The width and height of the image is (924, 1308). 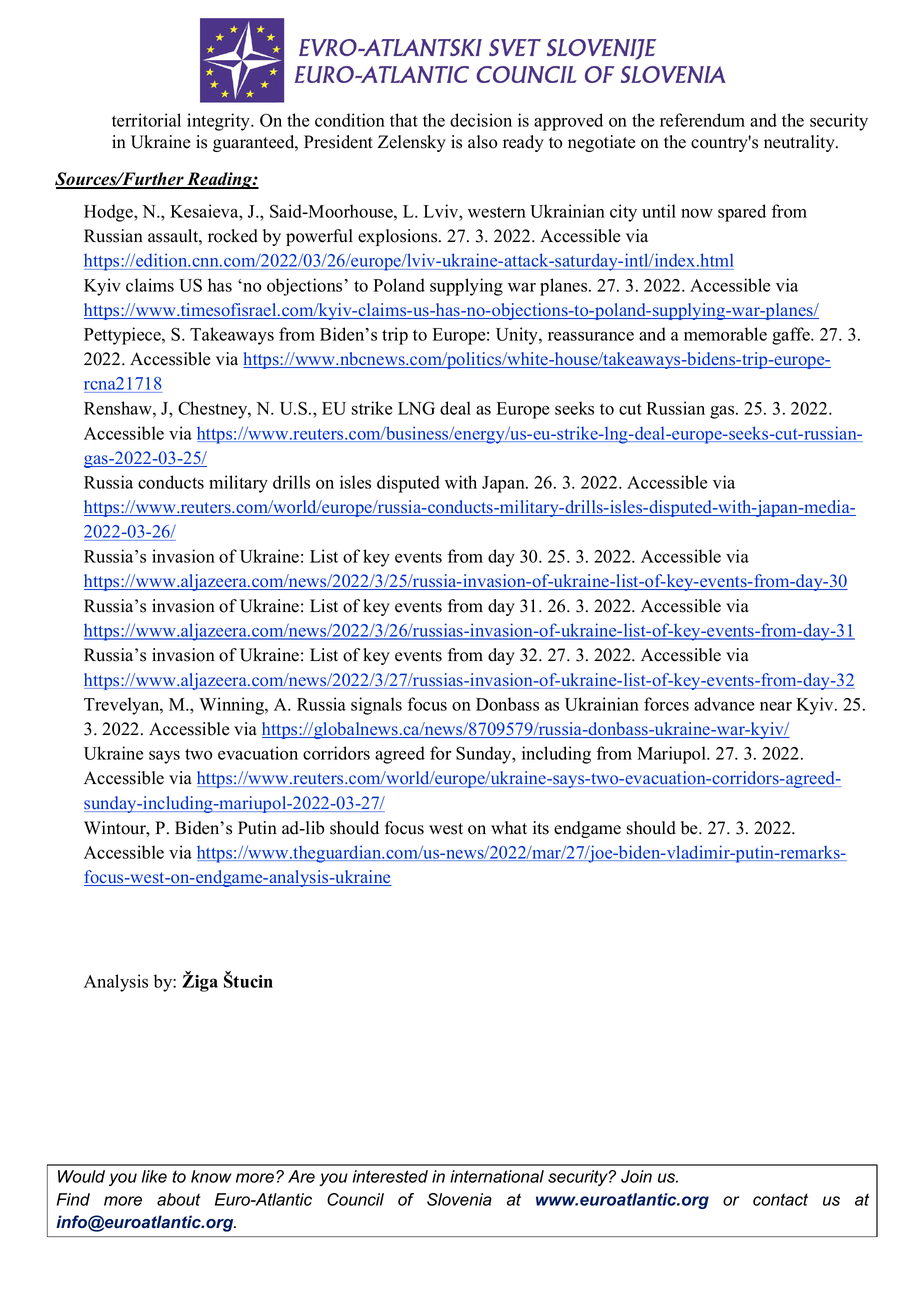 I want to click on signals, so click(x=376, y=706).
